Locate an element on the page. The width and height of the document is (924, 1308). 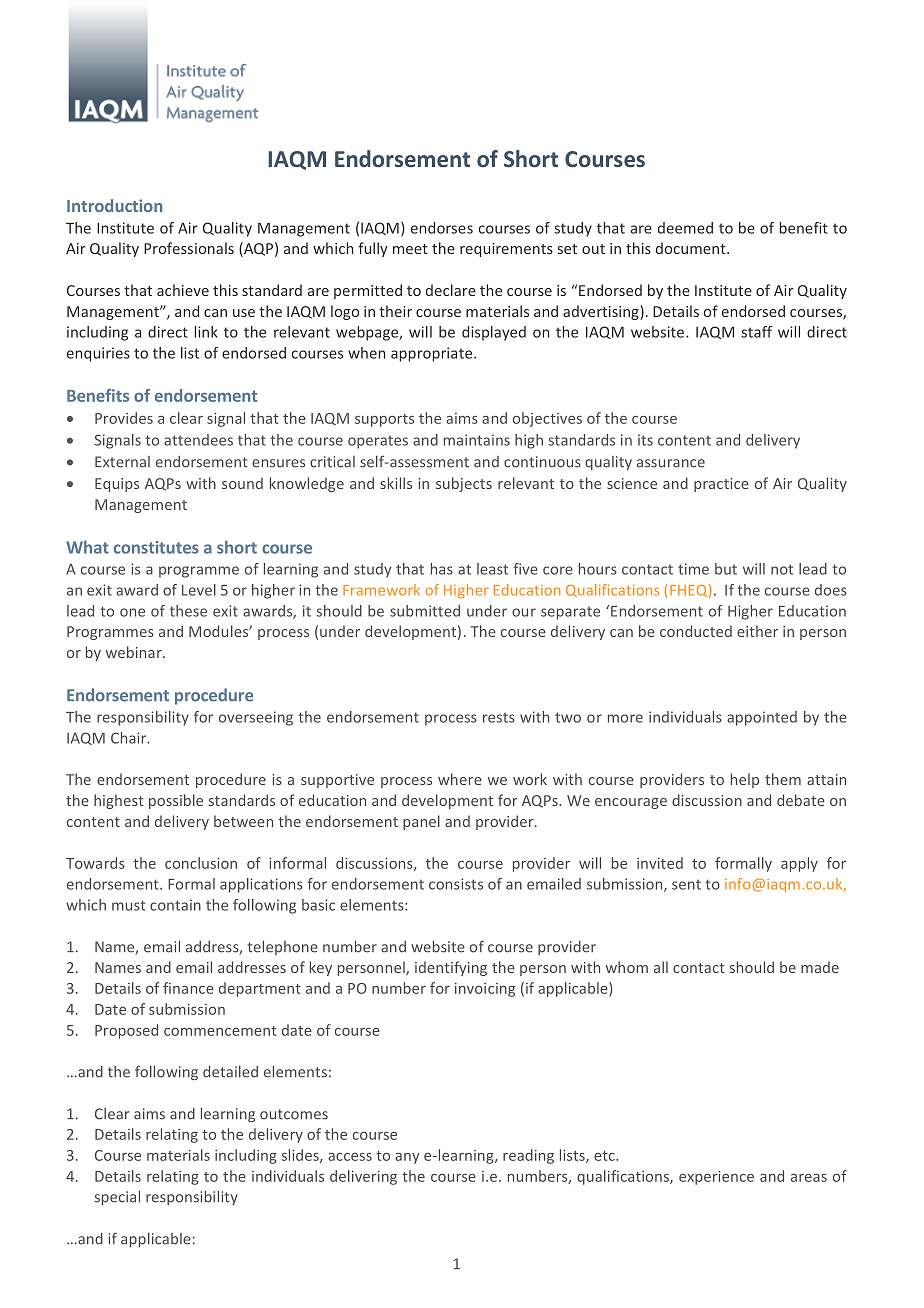
conclusion is located at coordinates (201, 863).
